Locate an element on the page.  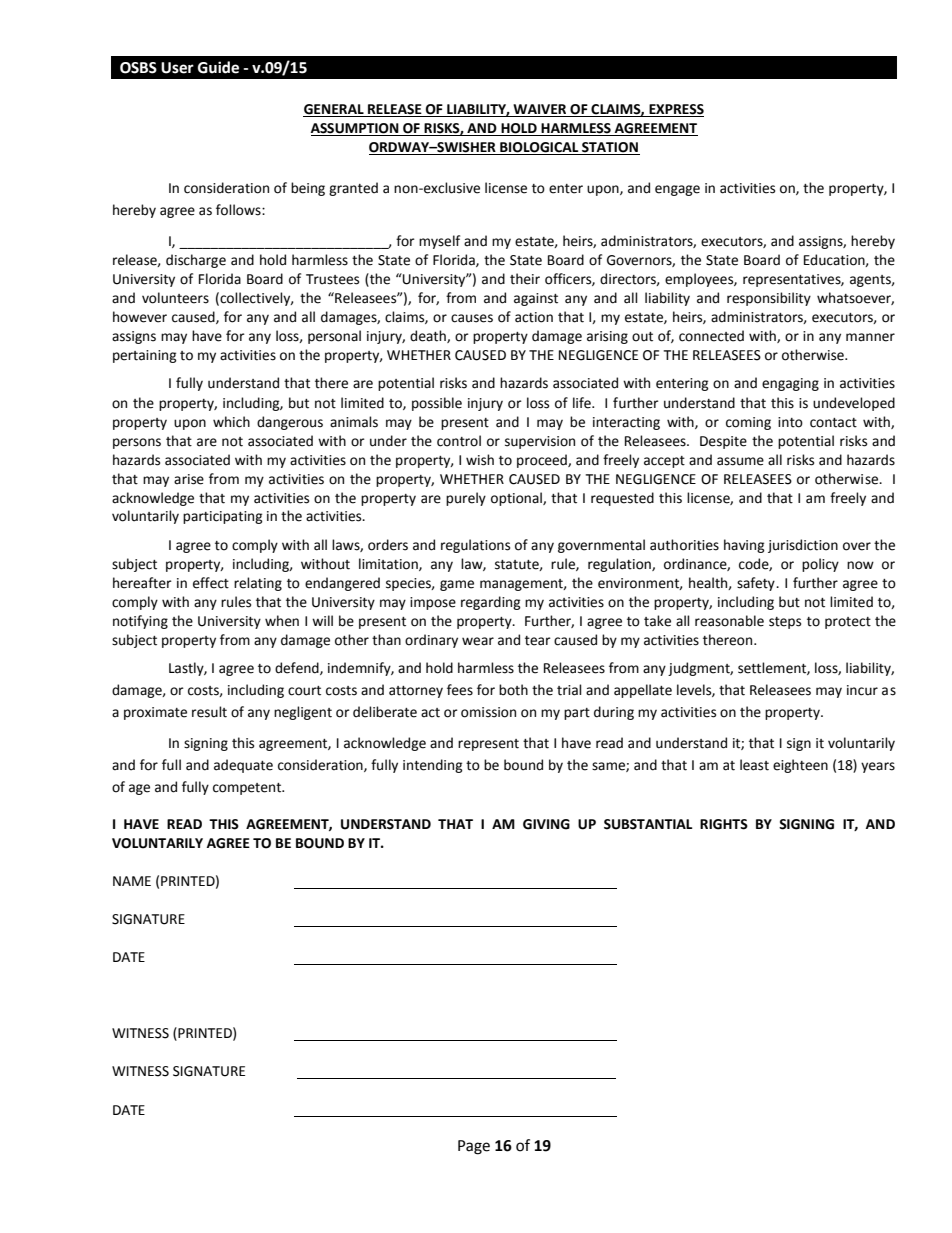
EXPRESS is located at coordinates (675, 110).
